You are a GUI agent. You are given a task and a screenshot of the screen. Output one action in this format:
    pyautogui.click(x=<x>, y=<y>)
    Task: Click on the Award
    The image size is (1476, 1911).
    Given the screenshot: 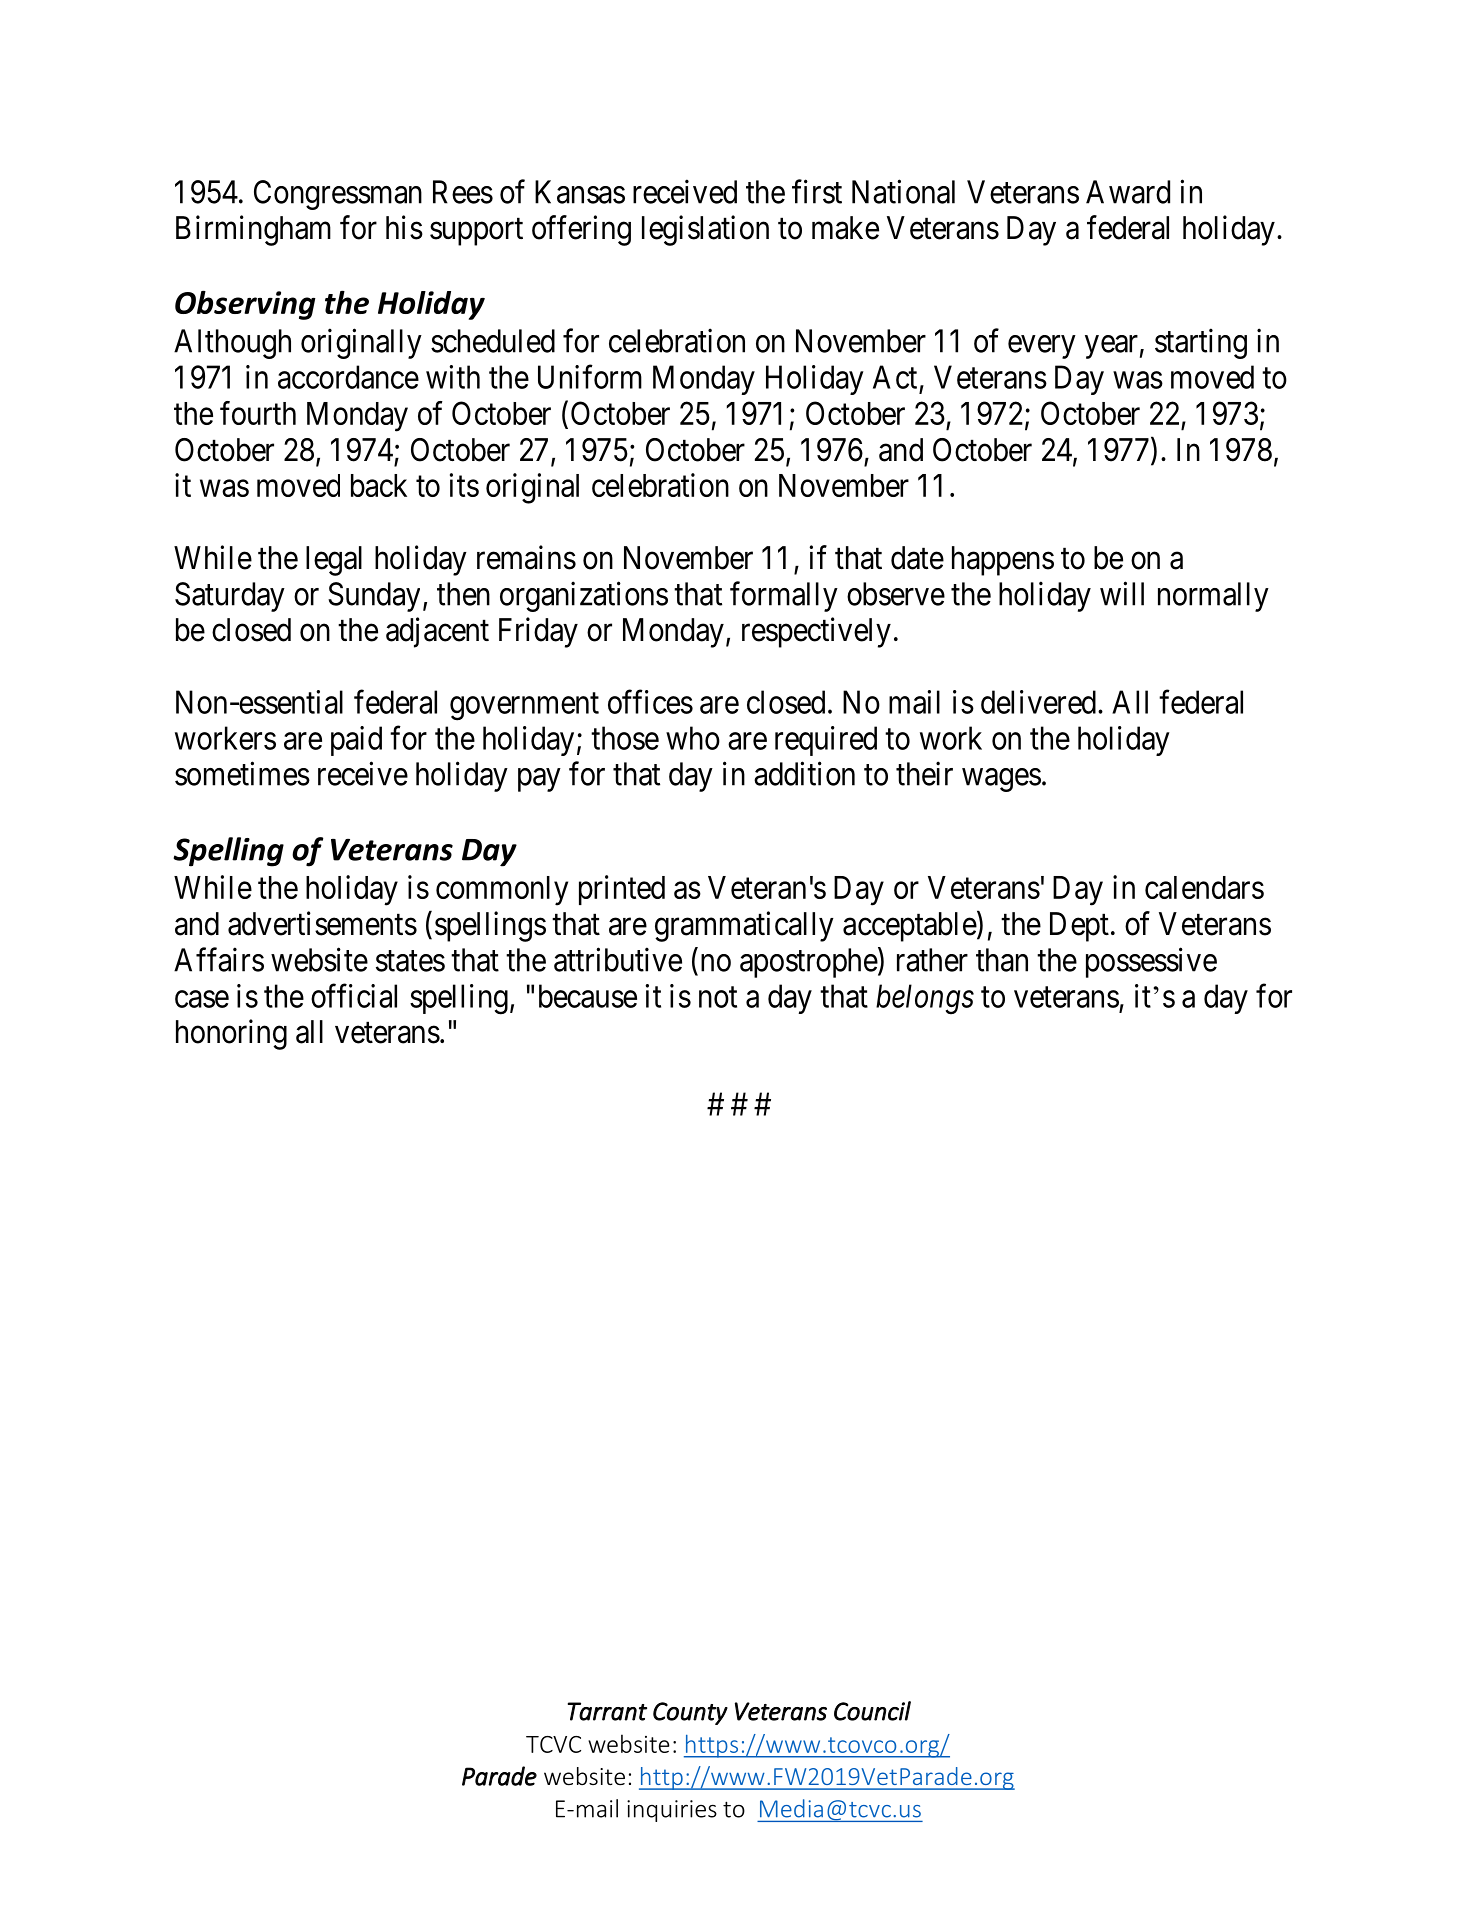 What is the action you would take?
    pyautogui.click(x=1128, y=192)
